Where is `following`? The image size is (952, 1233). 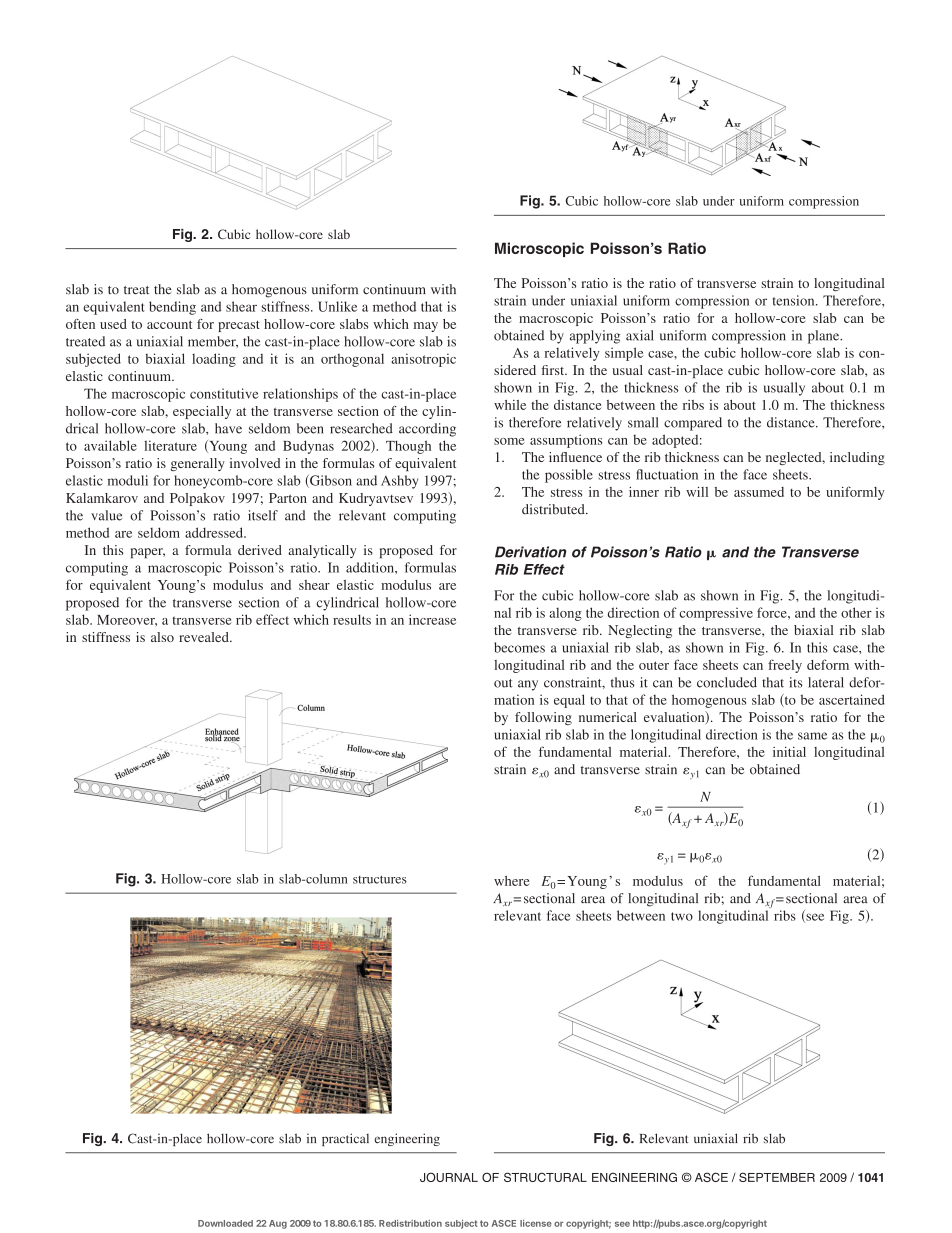
following is located at coordinates (543, 718).
